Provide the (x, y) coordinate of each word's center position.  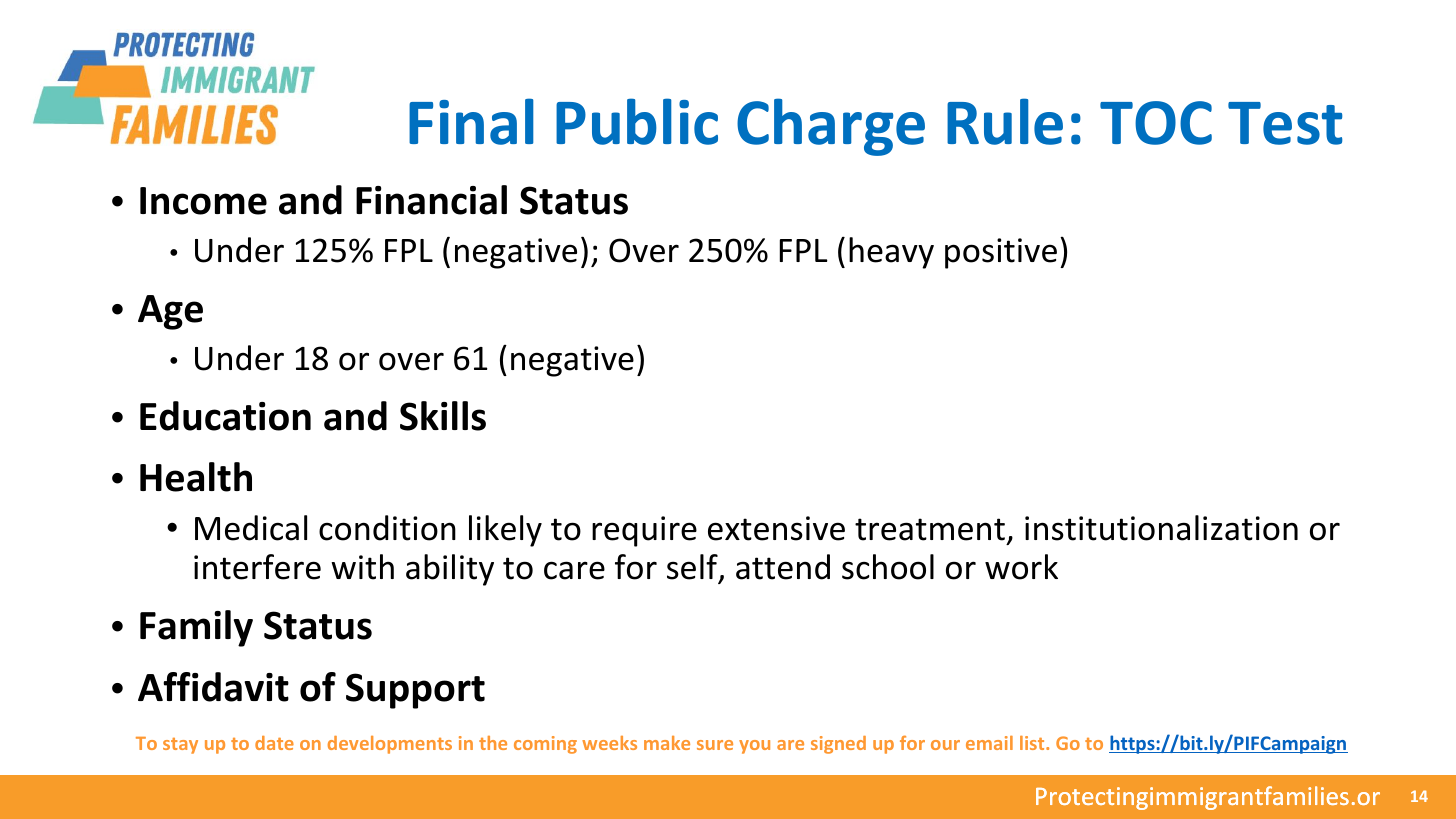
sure (715, 745)
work (1021, 567)
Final (471, 121)
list (1033, 743)
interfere (257, 567)
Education (225, 416)
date (274, 743)
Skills (443, 416)
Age (170, 312)
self (693, 568)
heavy (891, 253)
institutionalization (1161, 528)
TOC (1156, 123)
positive (1001, 253)
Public (637, 121)
